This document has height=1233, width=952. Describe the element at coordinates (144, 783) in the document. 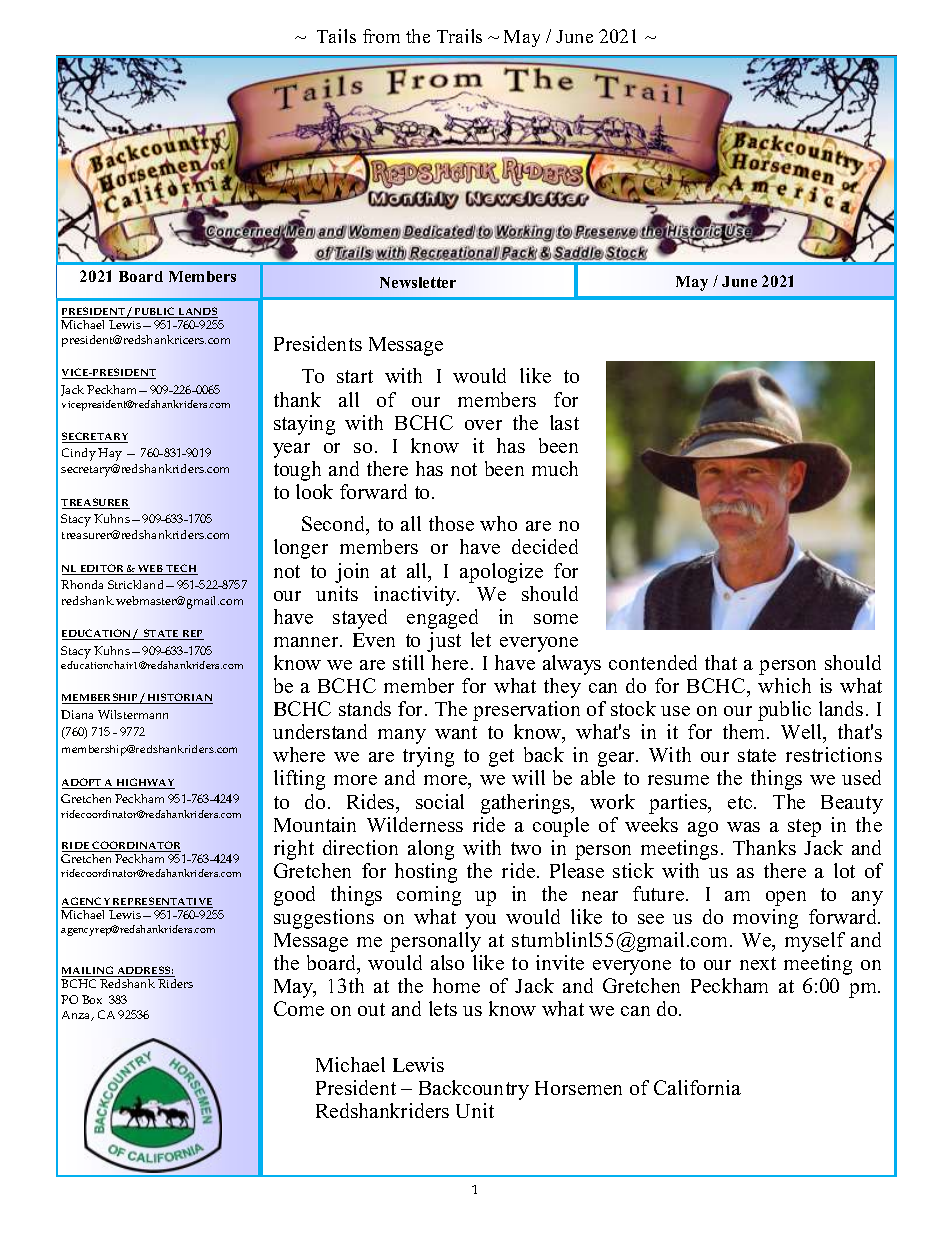

I see `HIGHWAY` at that location.
